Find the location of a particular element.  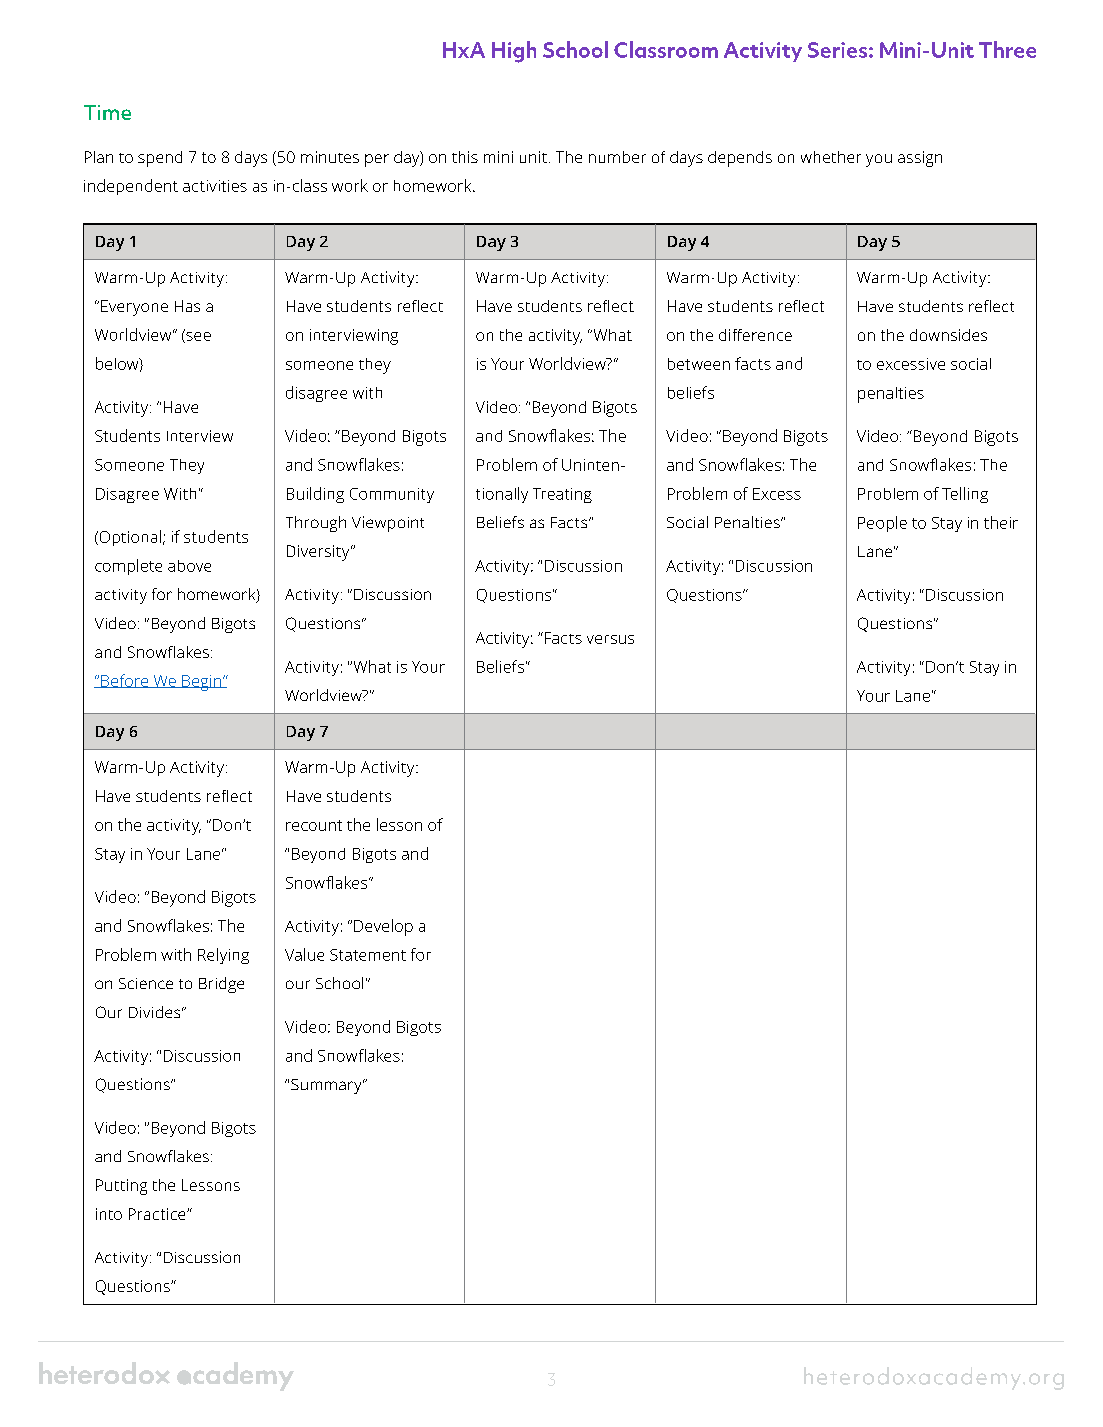

Summary is located at coordinates (327, 1086).
